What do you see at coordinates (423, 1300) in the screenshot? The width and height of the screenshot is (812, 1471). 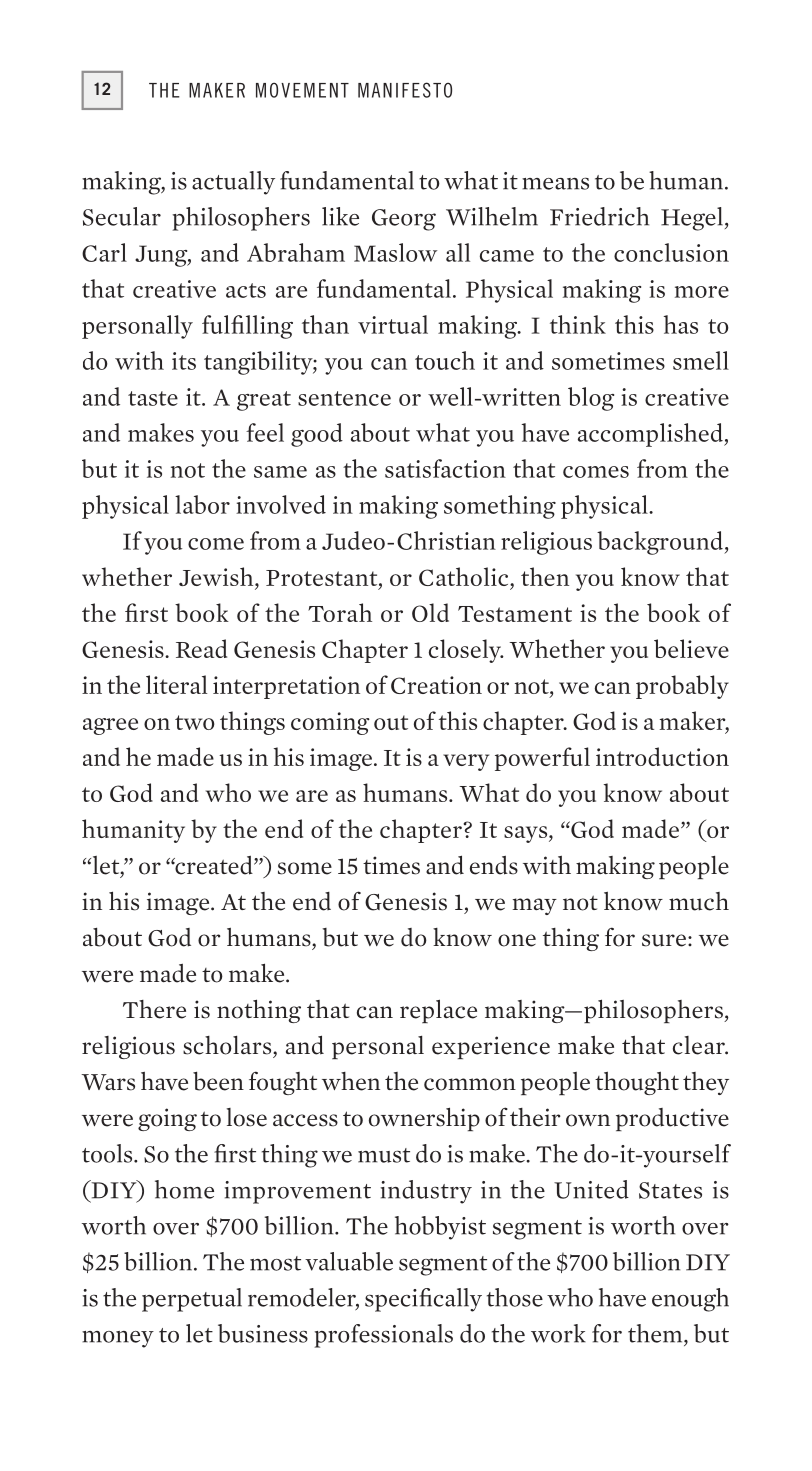 I see `specifically` at bounding box center [423, 1300].
